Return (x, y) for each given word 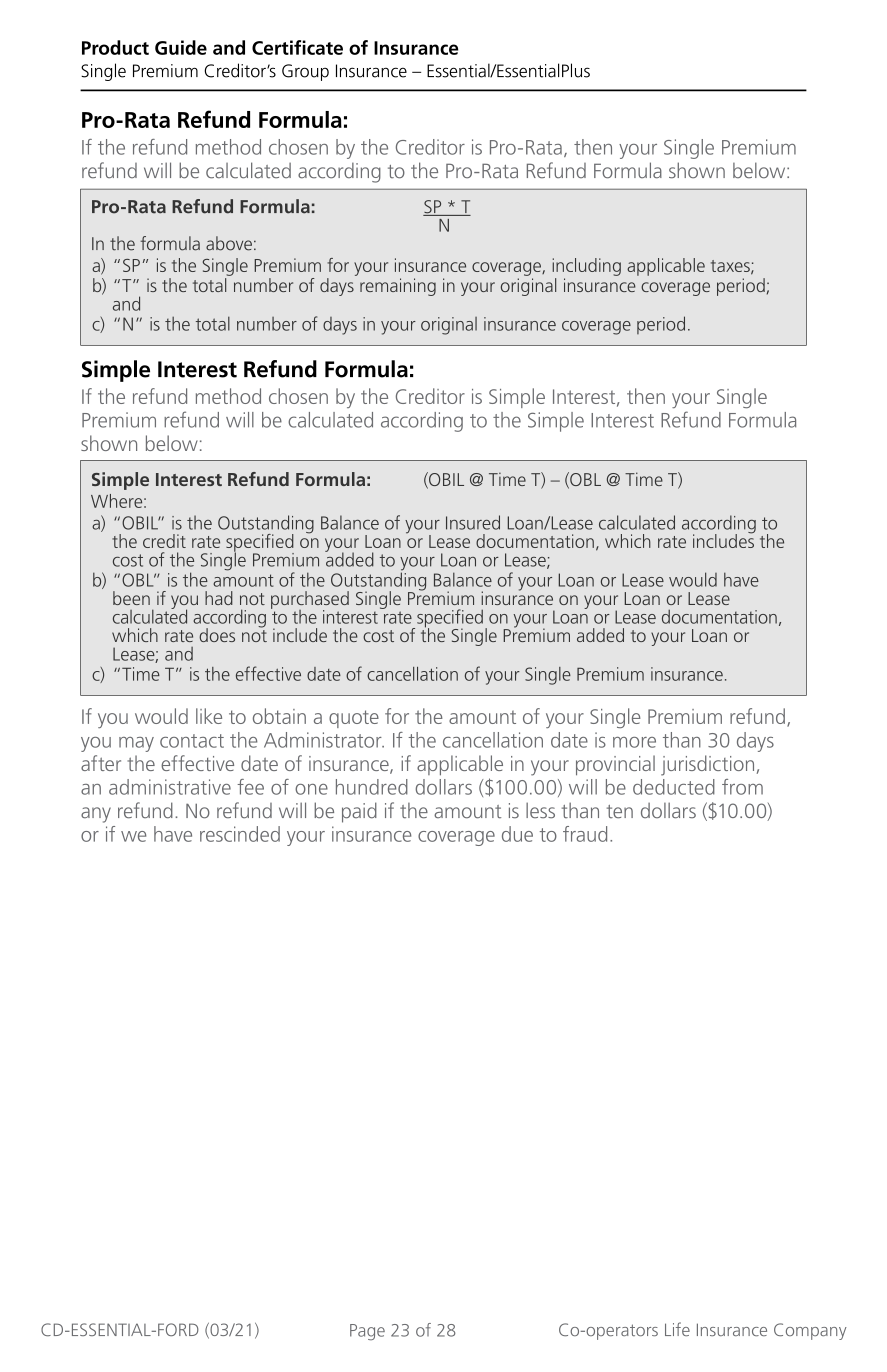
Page (367, 1332)
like (209, 716)
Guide (181, 47)
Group (305, 72)
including (586, 267)
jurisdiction (707, 765)
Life (677, 1329)
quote (354, 719)
